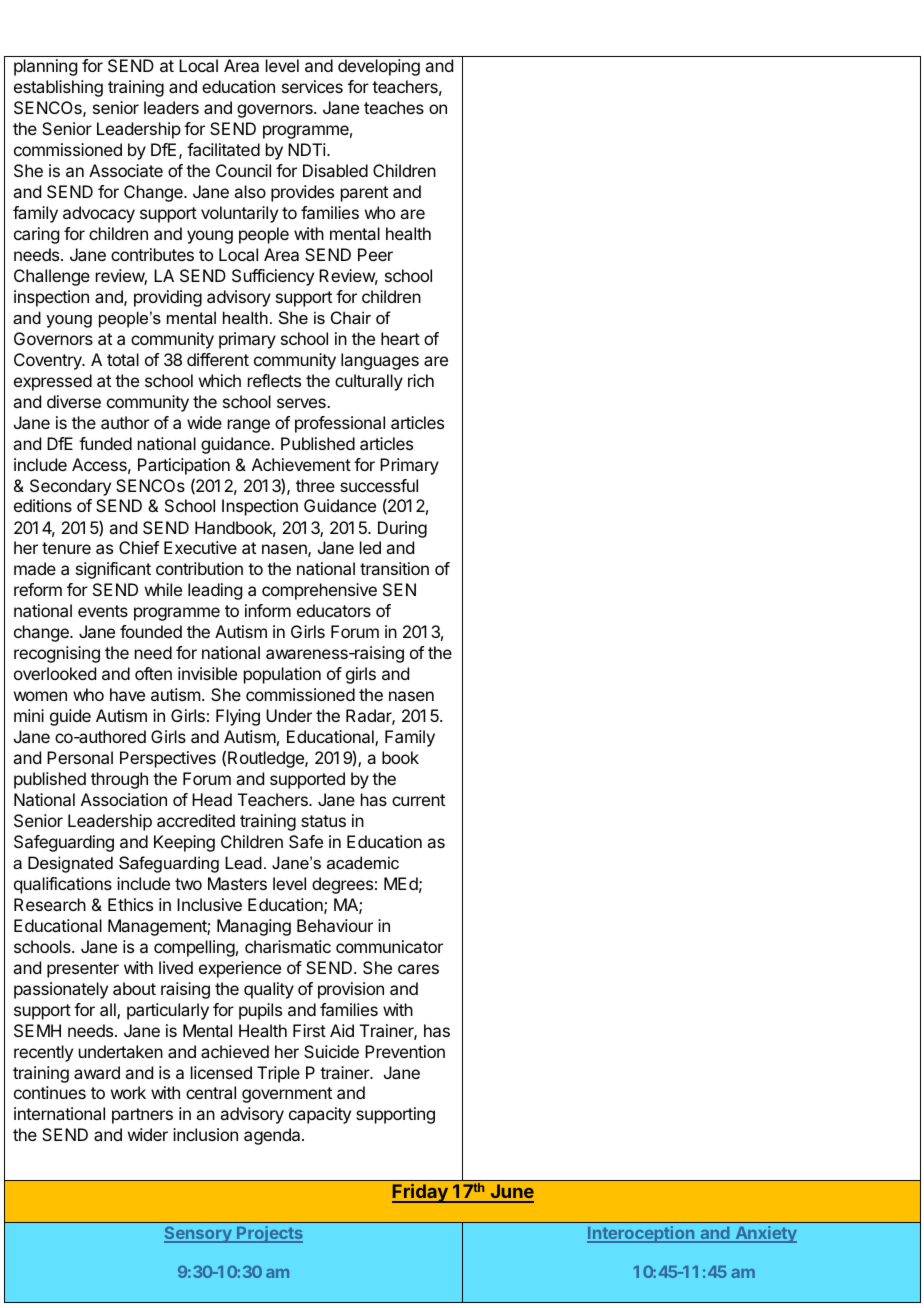 The height and width of the image is (1308, 924). I want to click on Secondary, so click(70, 487).
